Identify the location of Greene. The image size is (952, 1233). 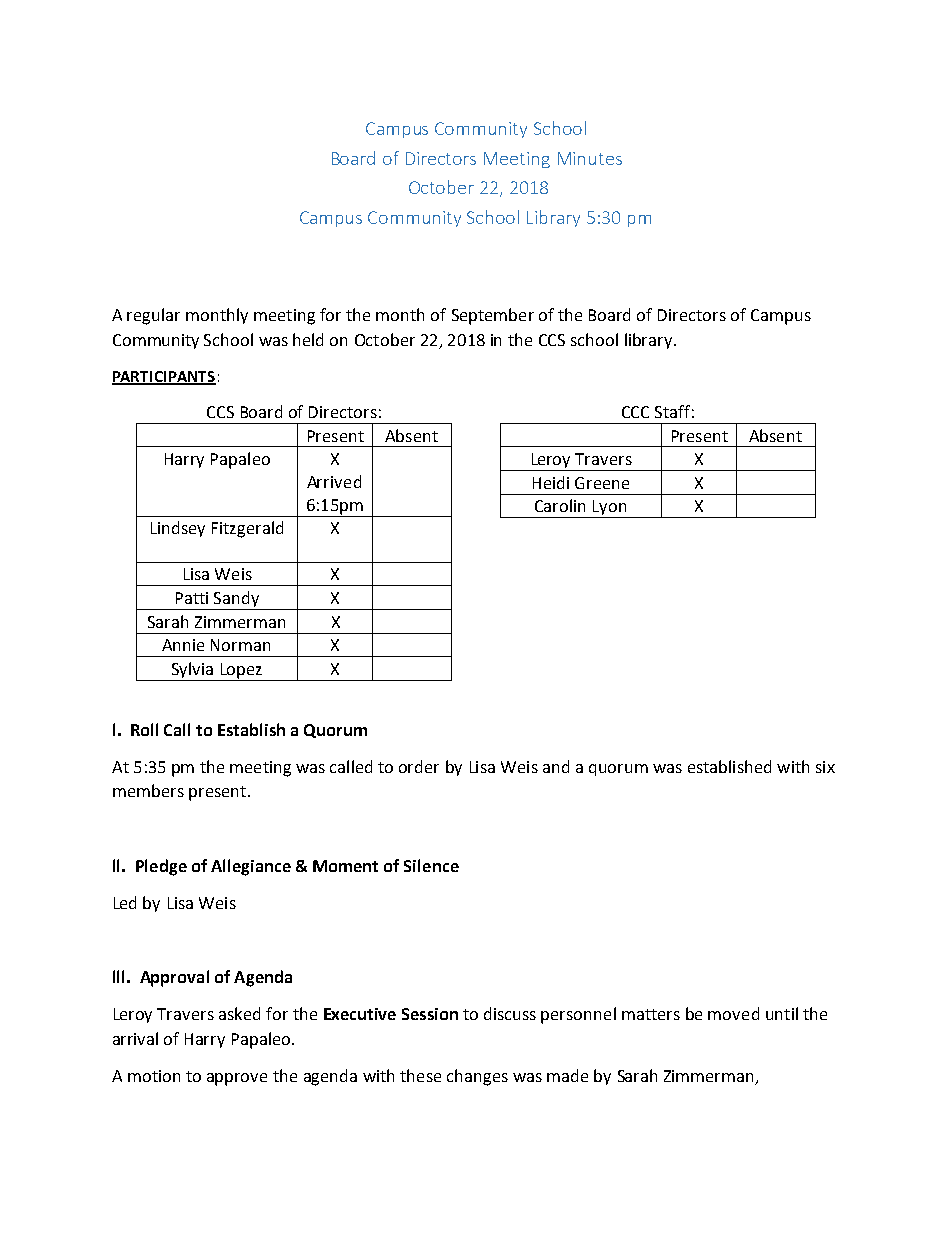
(602, 483).
